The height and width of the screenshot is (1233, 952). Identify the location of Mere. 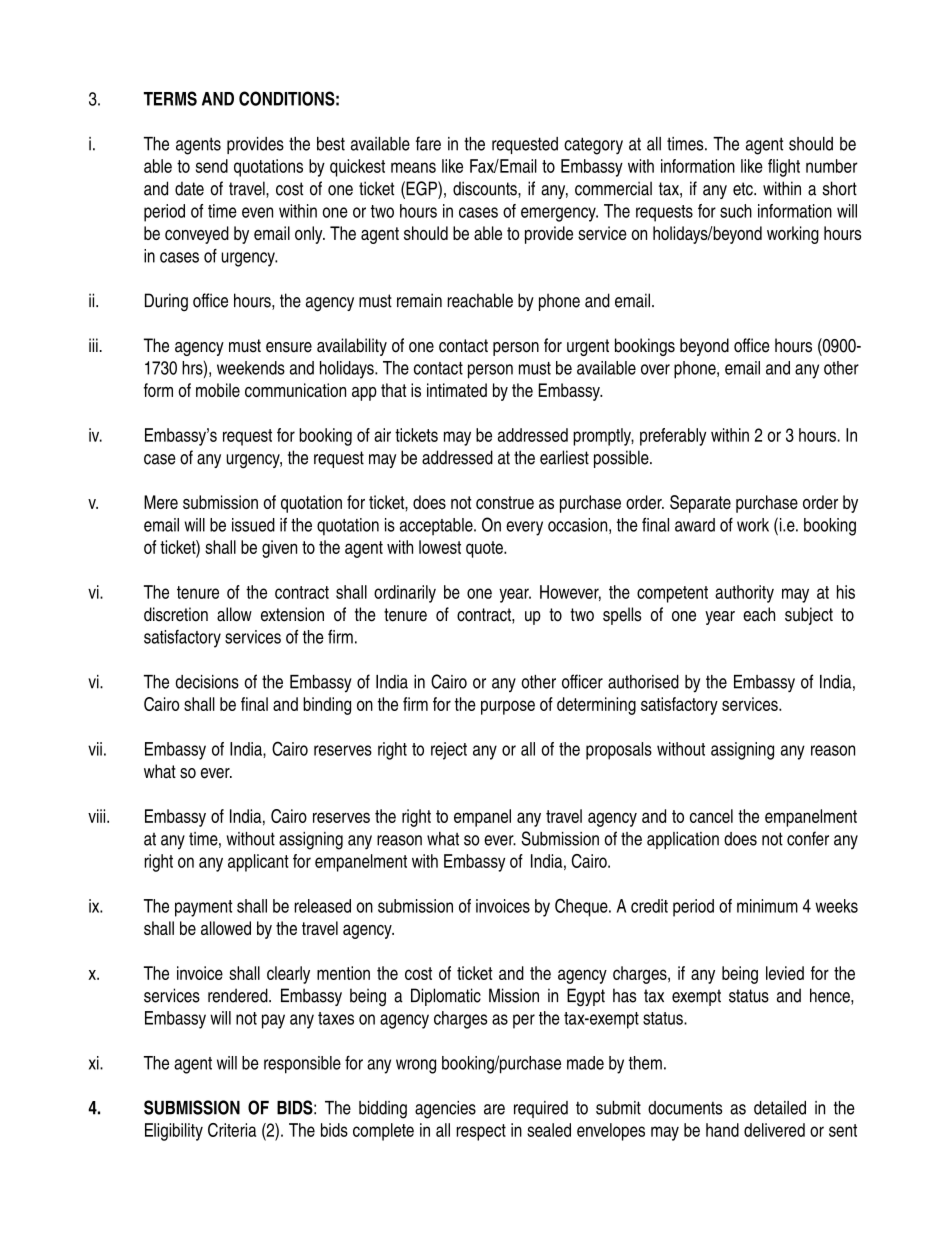
(161, 502).
